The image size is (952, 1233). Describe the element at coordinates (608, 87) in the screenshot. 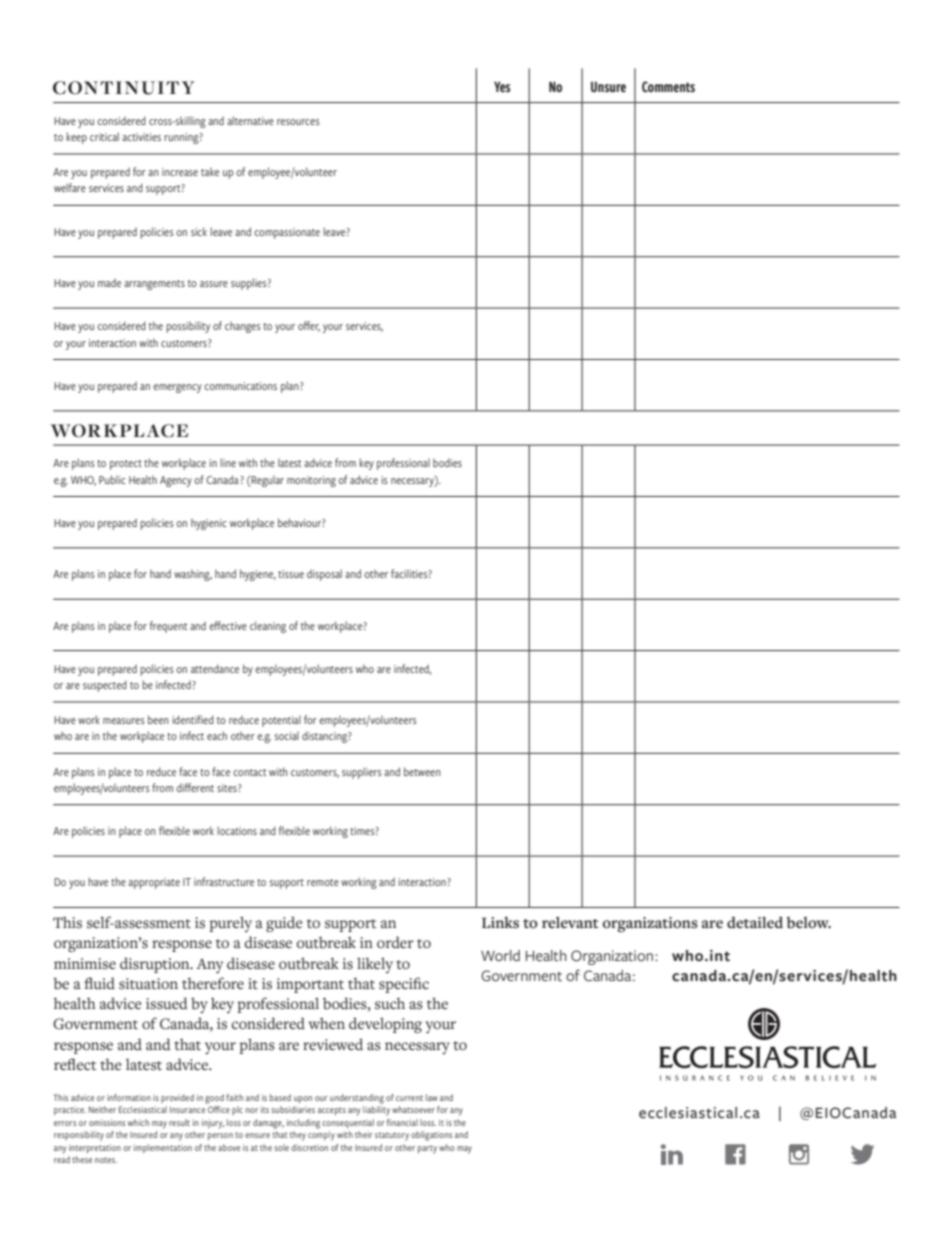

I see `Unsure` at that location.
